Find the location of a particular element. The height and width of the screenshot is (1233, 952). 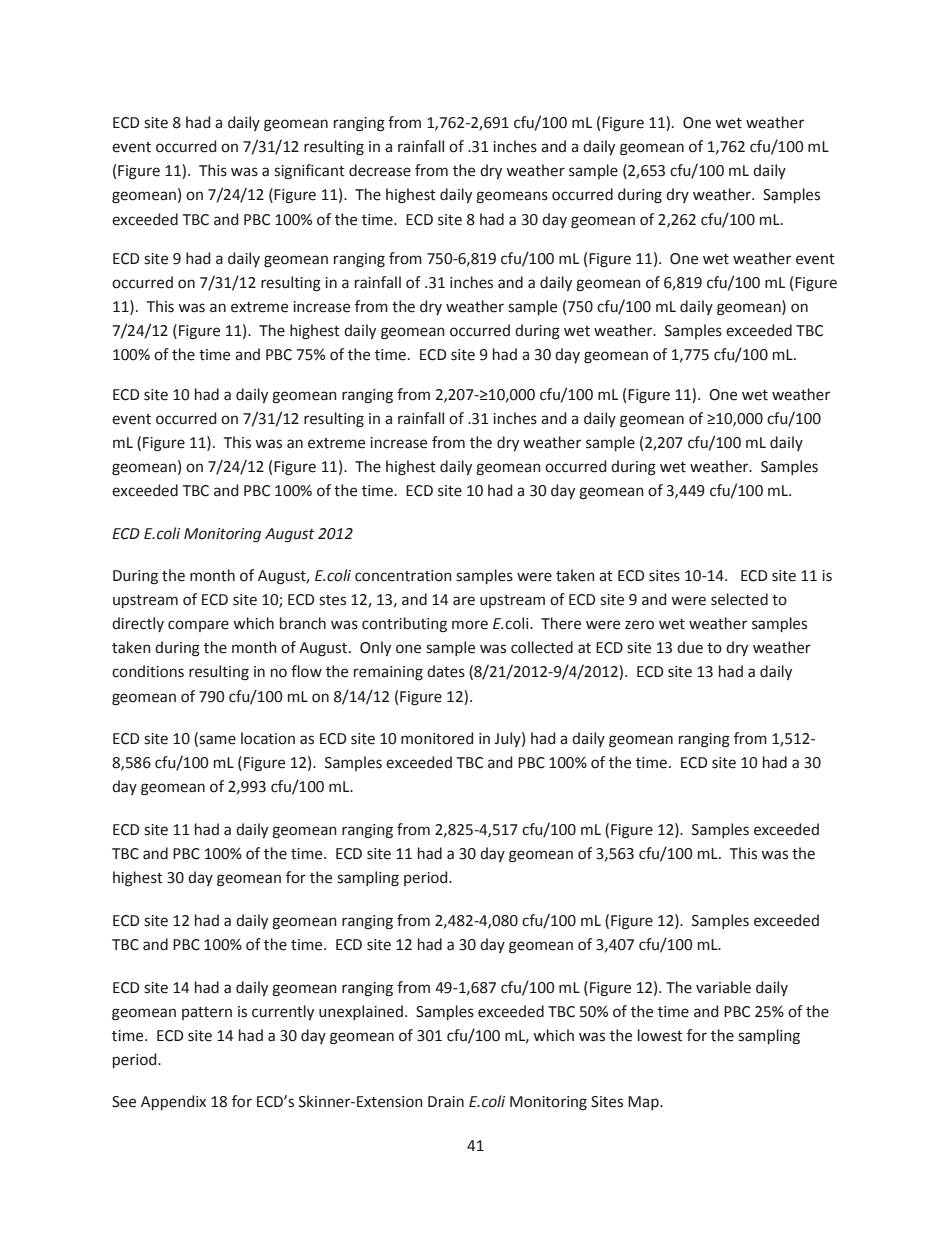

monitored is located at coordinates (437, 738).
